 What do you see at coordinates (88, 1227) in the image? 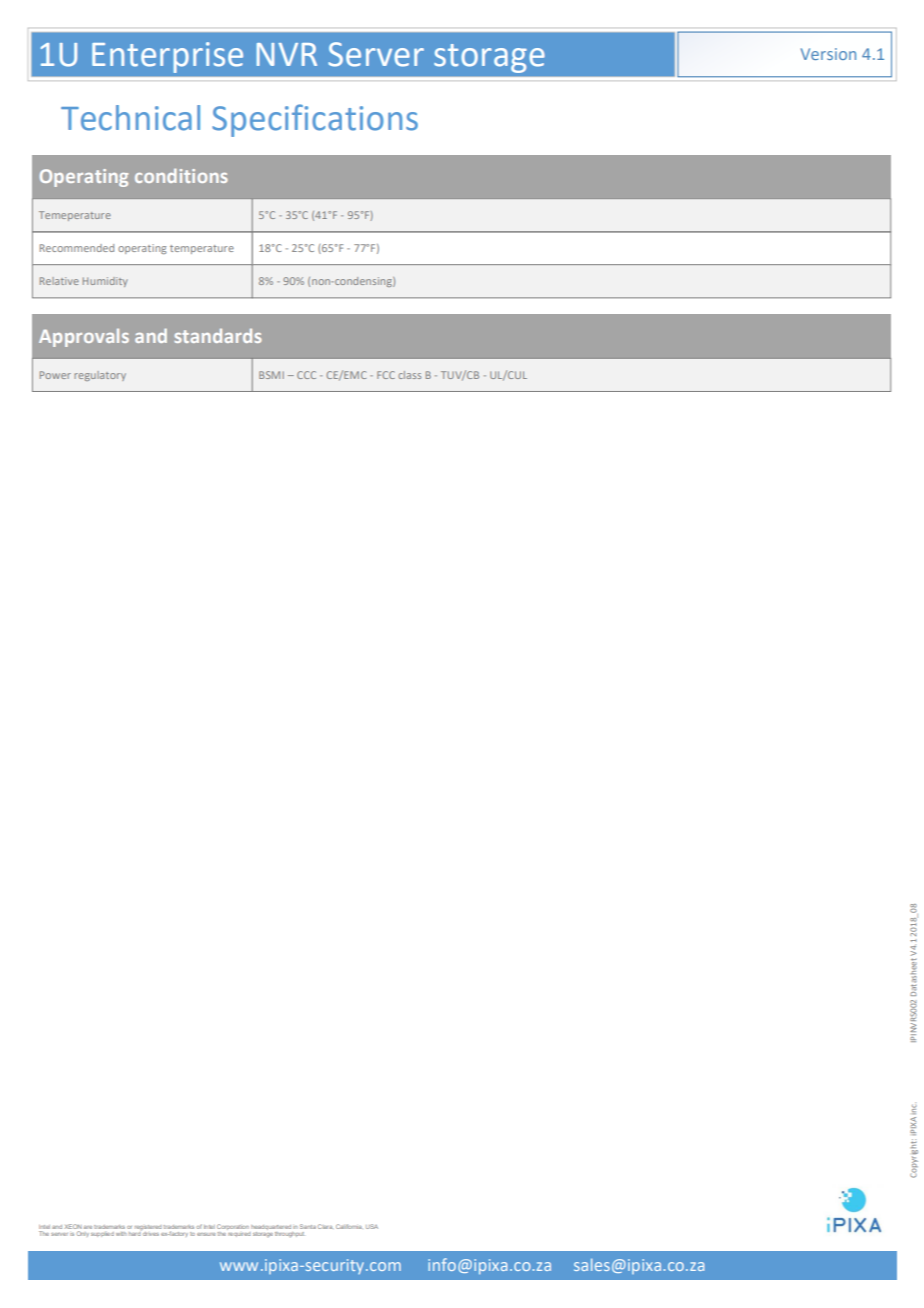
I see `are` at bounding box center [88, 1227].
